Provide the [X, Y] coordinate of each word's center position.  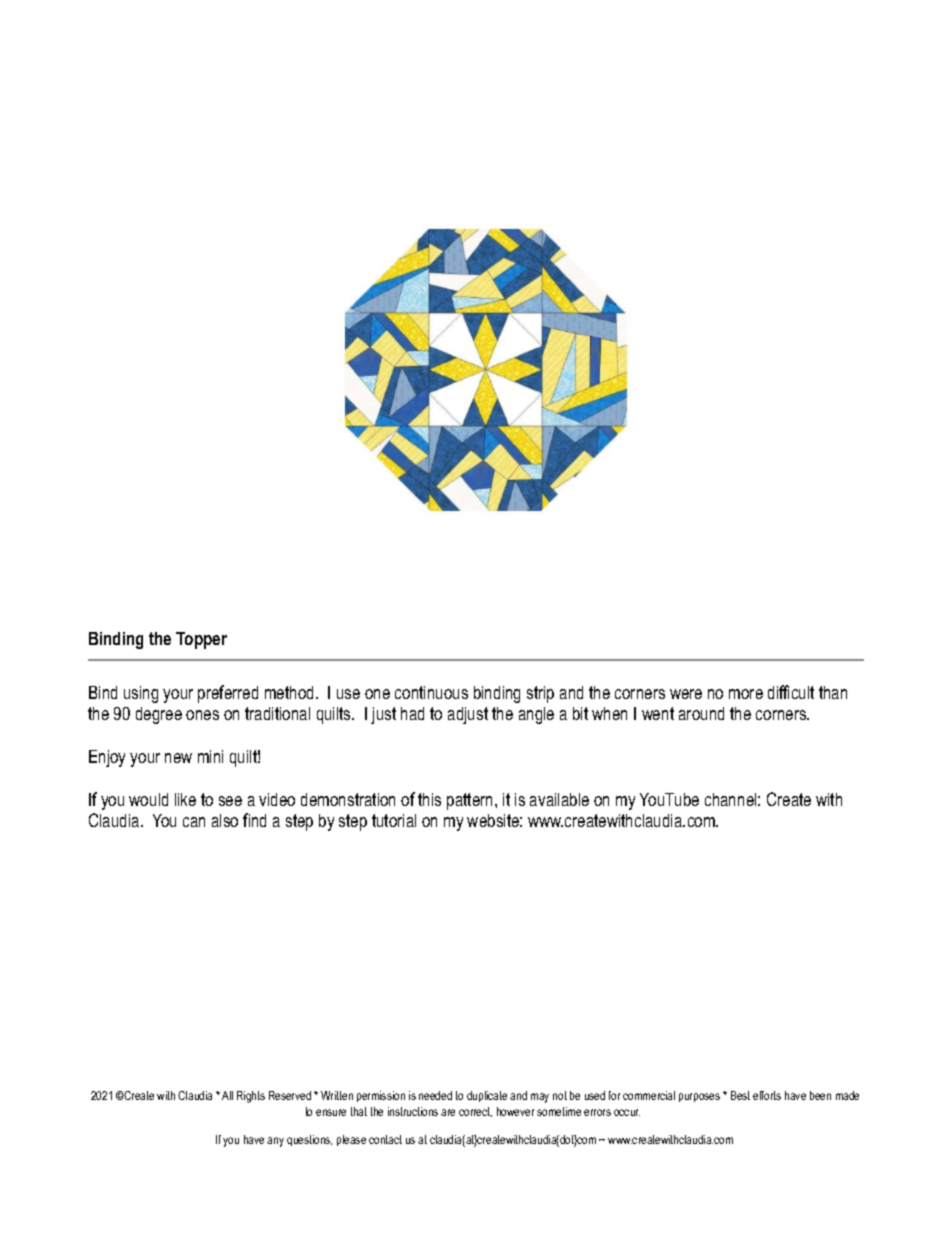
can [194, 822]
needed [435, 1095]
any [275, 1142]
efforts [767, 1095]
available [559, 799]
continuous [431, 692]
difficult [791, 692]
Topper [201, 640]
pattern [471, 801]
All [227, 1095]
